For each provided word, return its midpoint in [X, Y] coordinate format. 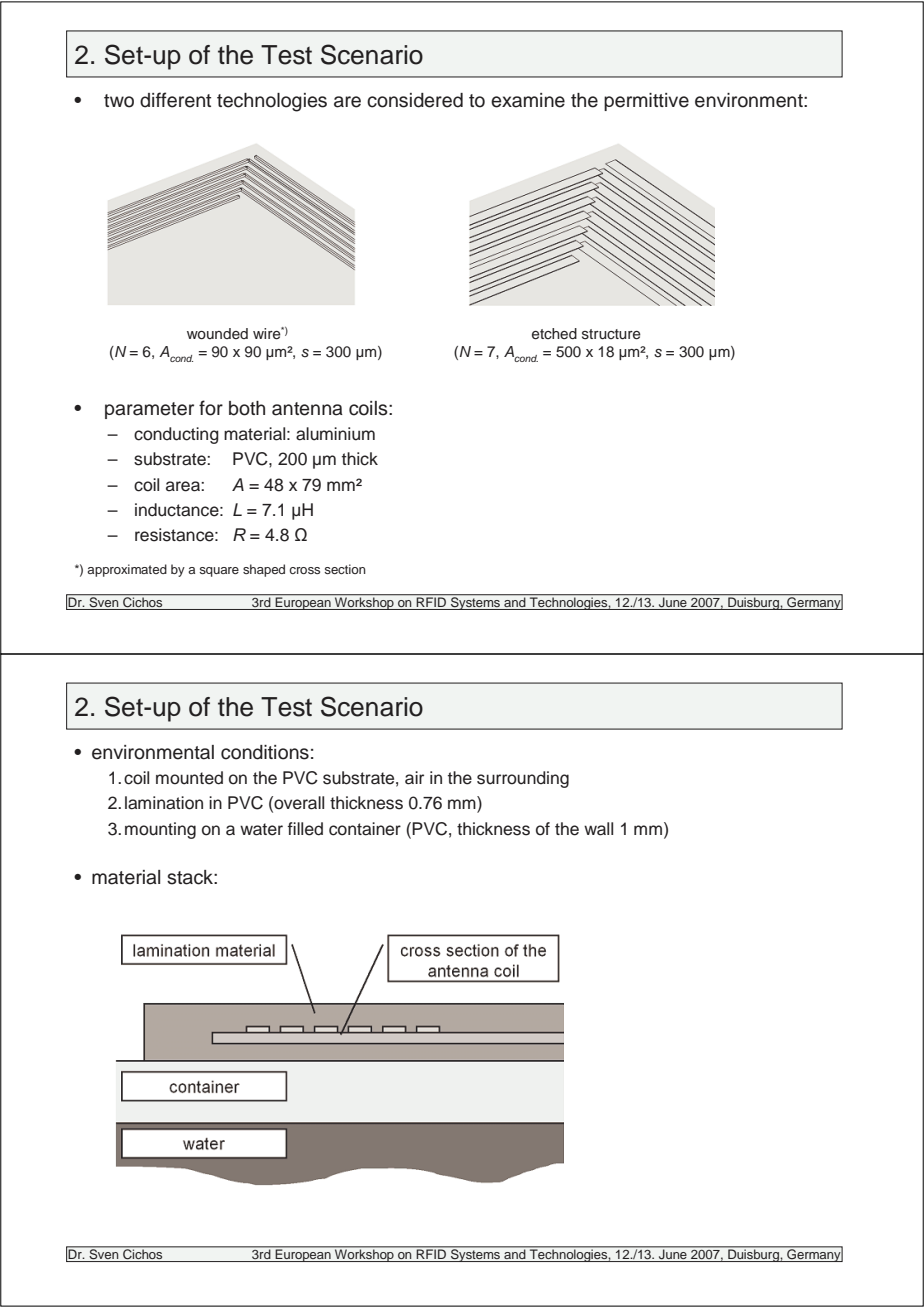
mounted [189, 778]
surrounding [523, 779]
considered [415, 100]
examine [528, 100]
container [365, 829]
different [175, 100]
